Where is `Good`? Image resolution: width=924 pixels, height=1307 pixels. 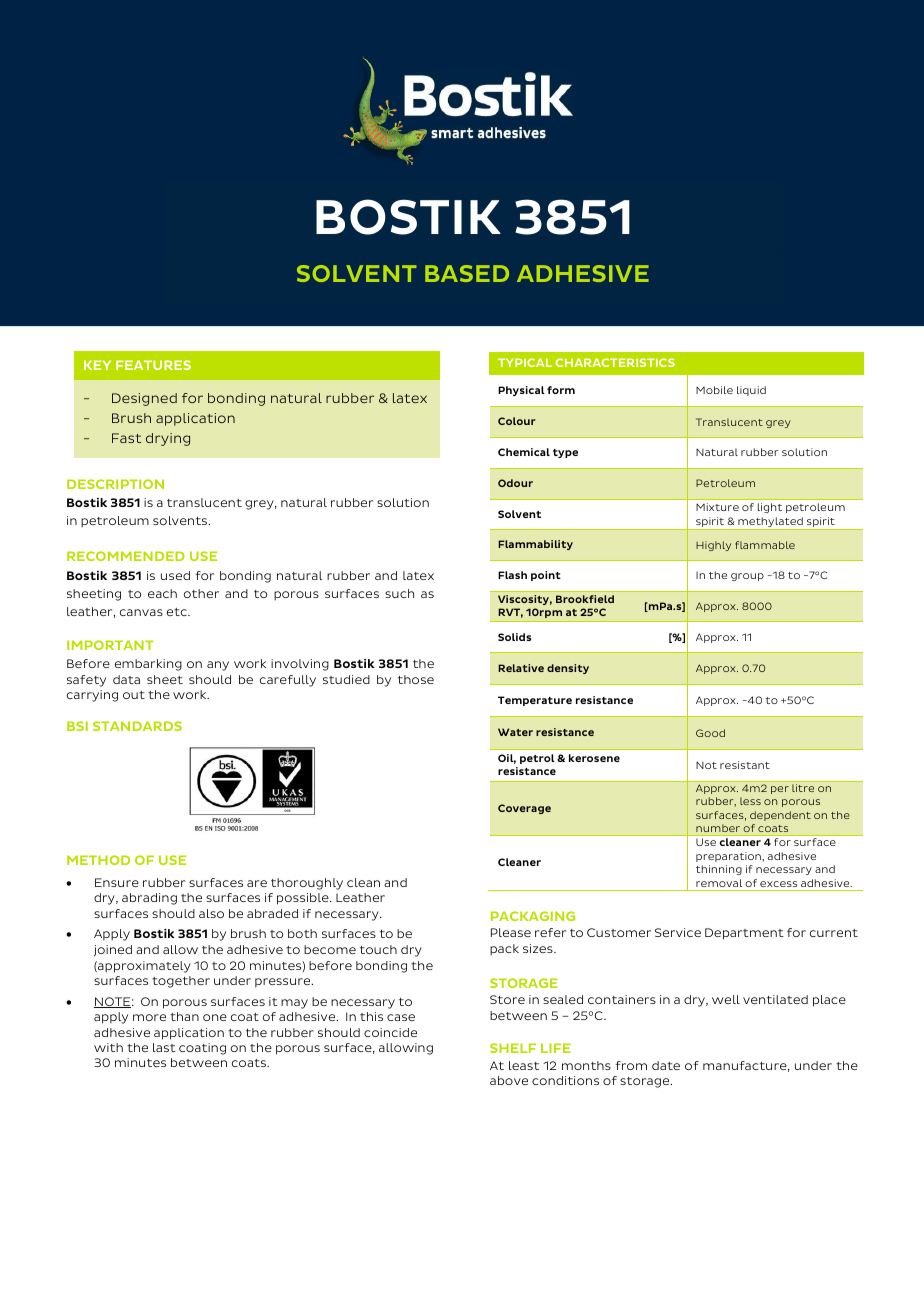
Good is located at coordinates (710, 733).
